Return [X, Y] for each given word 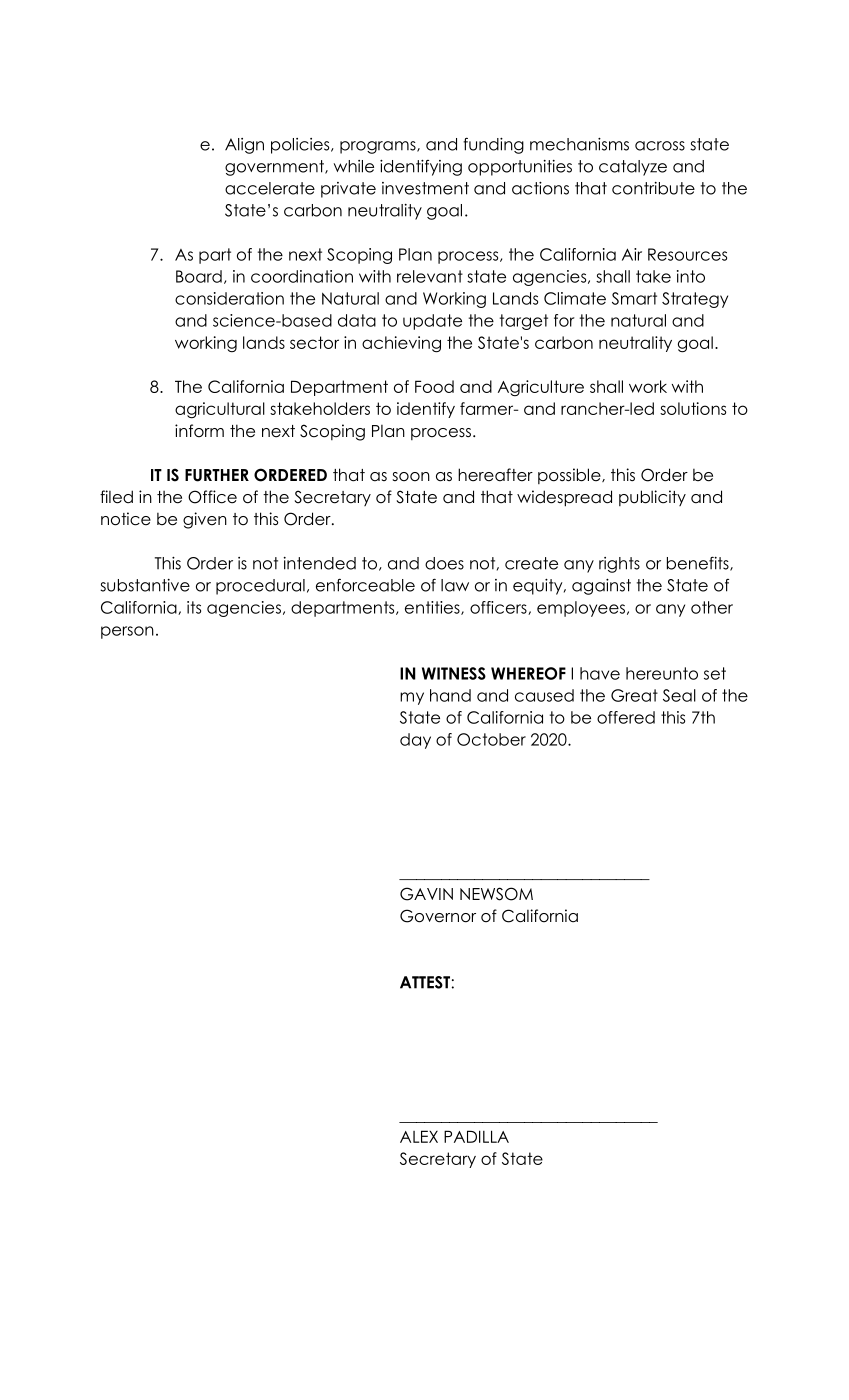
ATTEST [425, 982]
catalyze [633, 168]
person [127, 632]
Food [434, 386]
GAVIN [426, 894]
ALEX [419, 1136]
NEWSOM [496, 894]
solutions [693, 408]
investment [425, 188]
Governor [438, 916]
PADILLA [476, 1136]
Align [244, 146]
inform [199, 431]
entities [433, 608]
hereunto [662, 673]
